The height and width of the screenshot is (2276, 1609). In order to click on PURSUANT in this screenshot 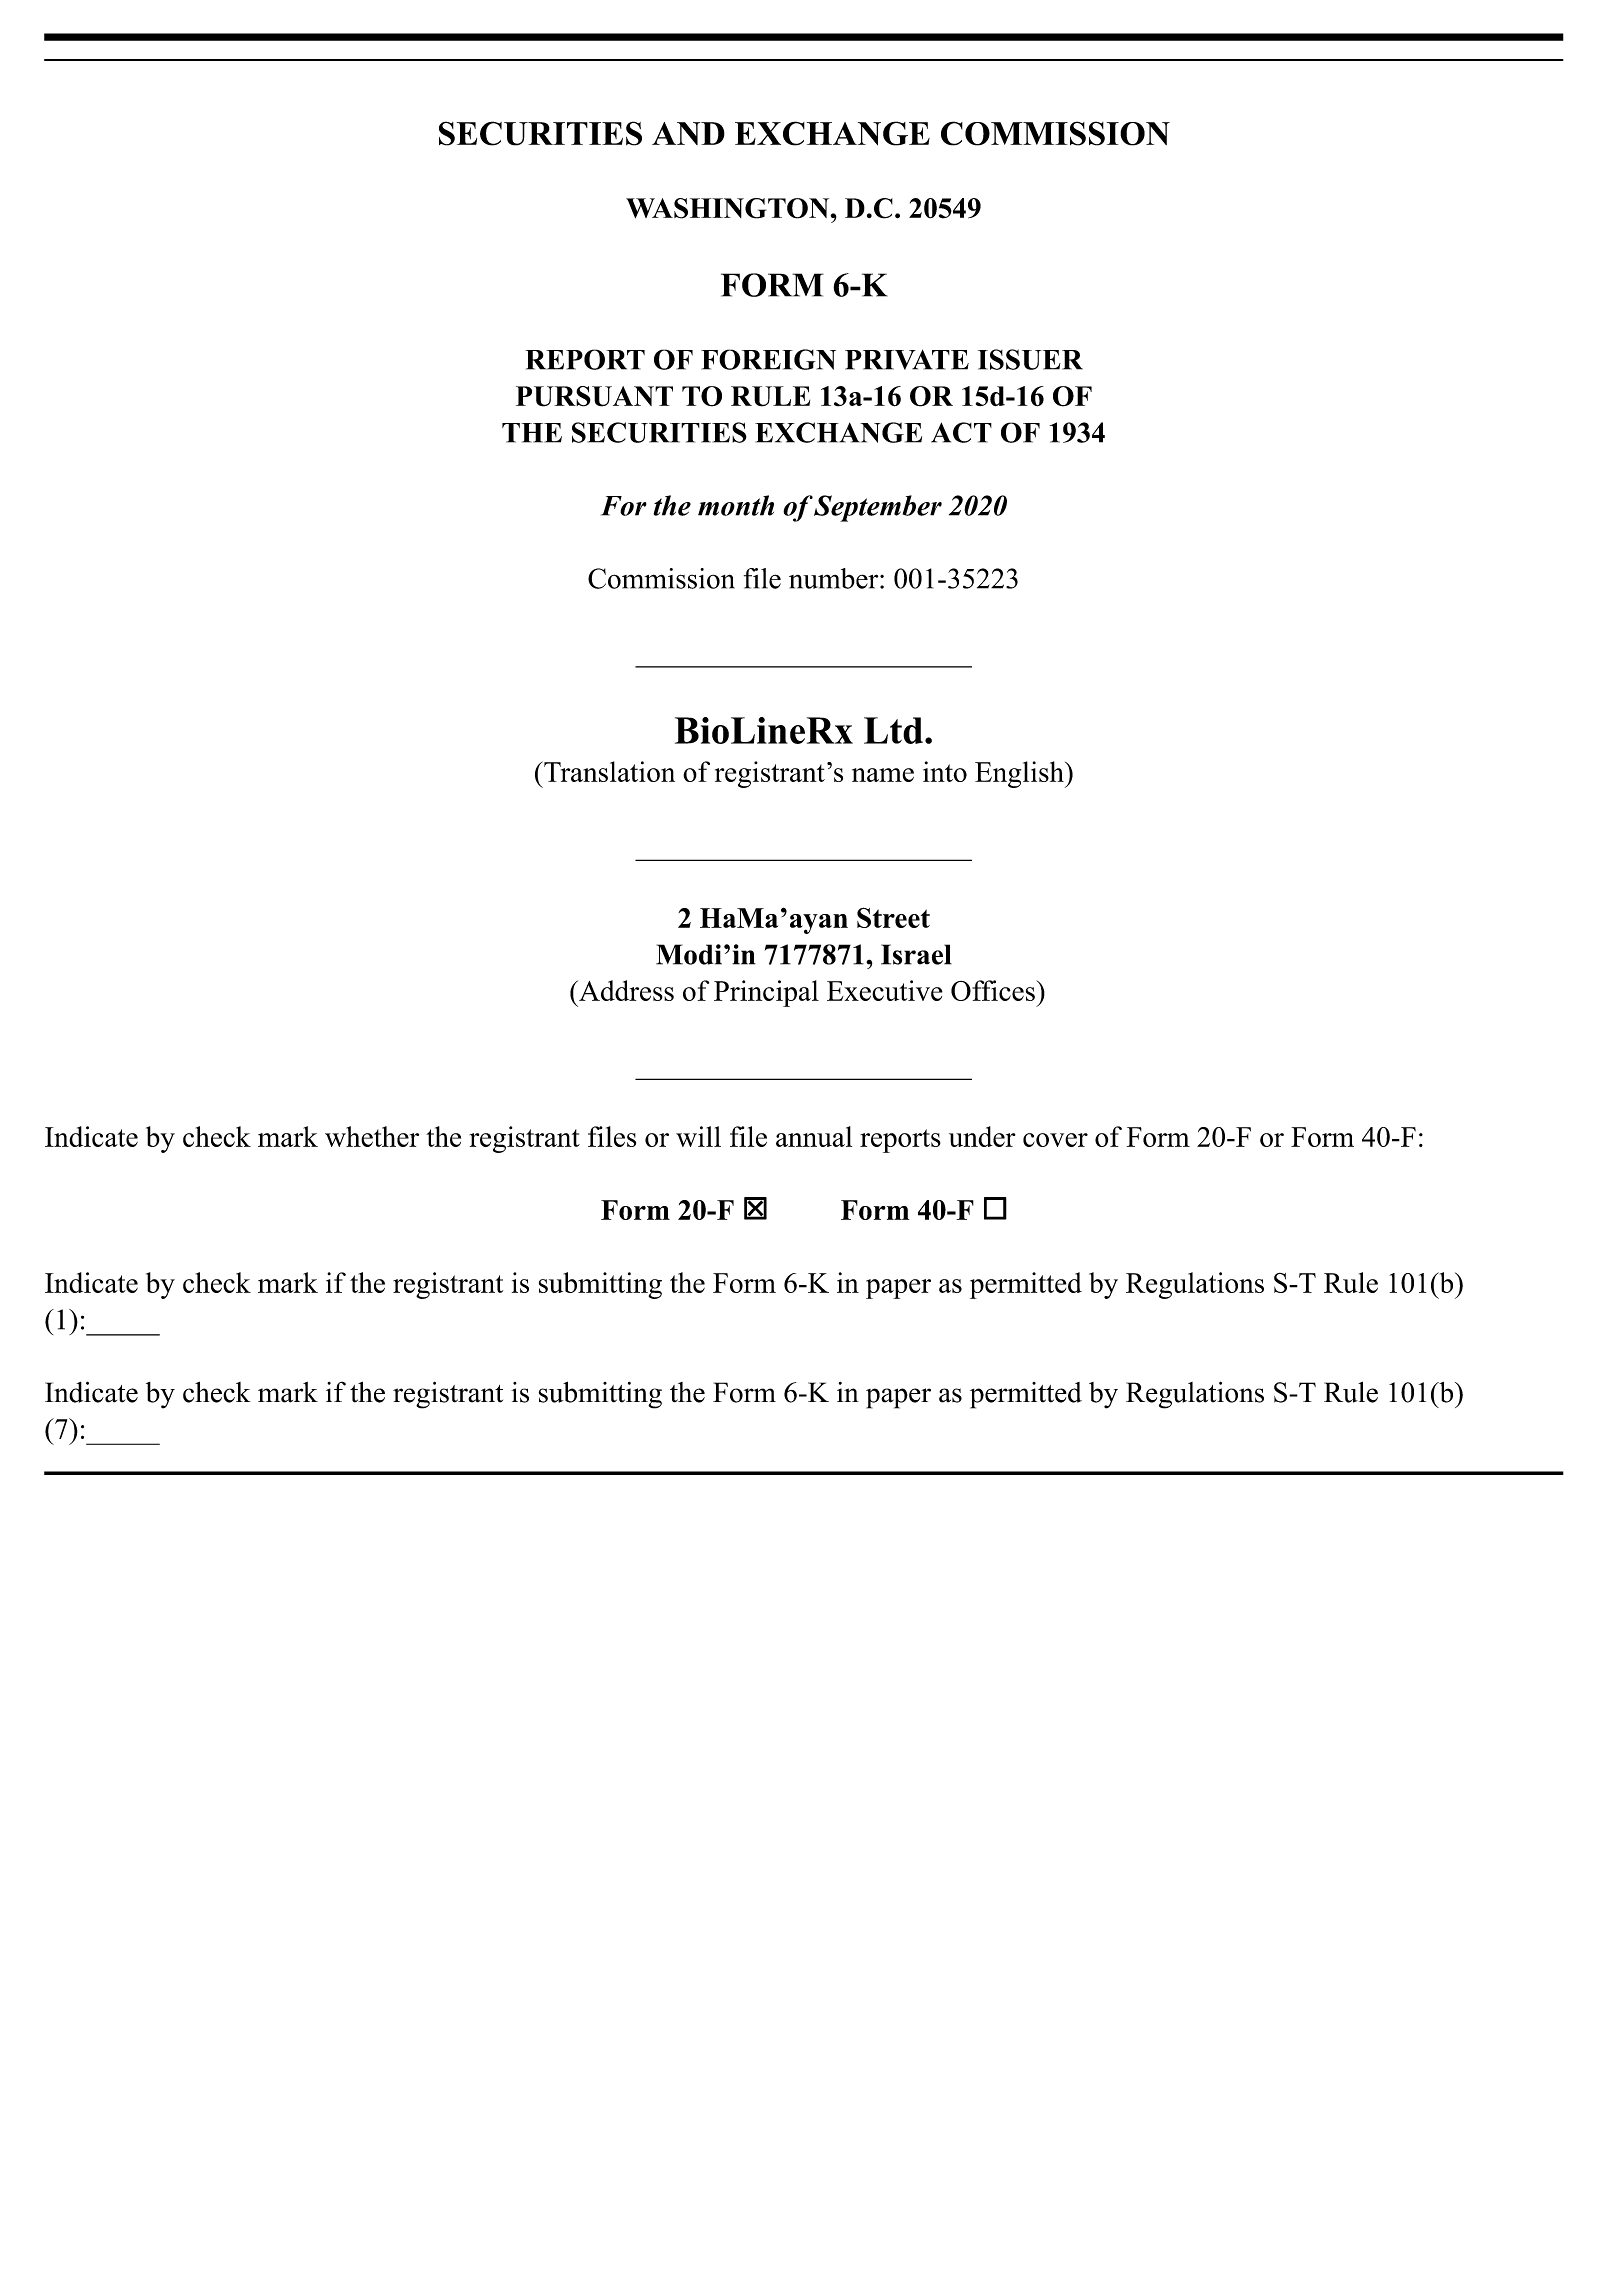, I will do `click(594, 396)`.
